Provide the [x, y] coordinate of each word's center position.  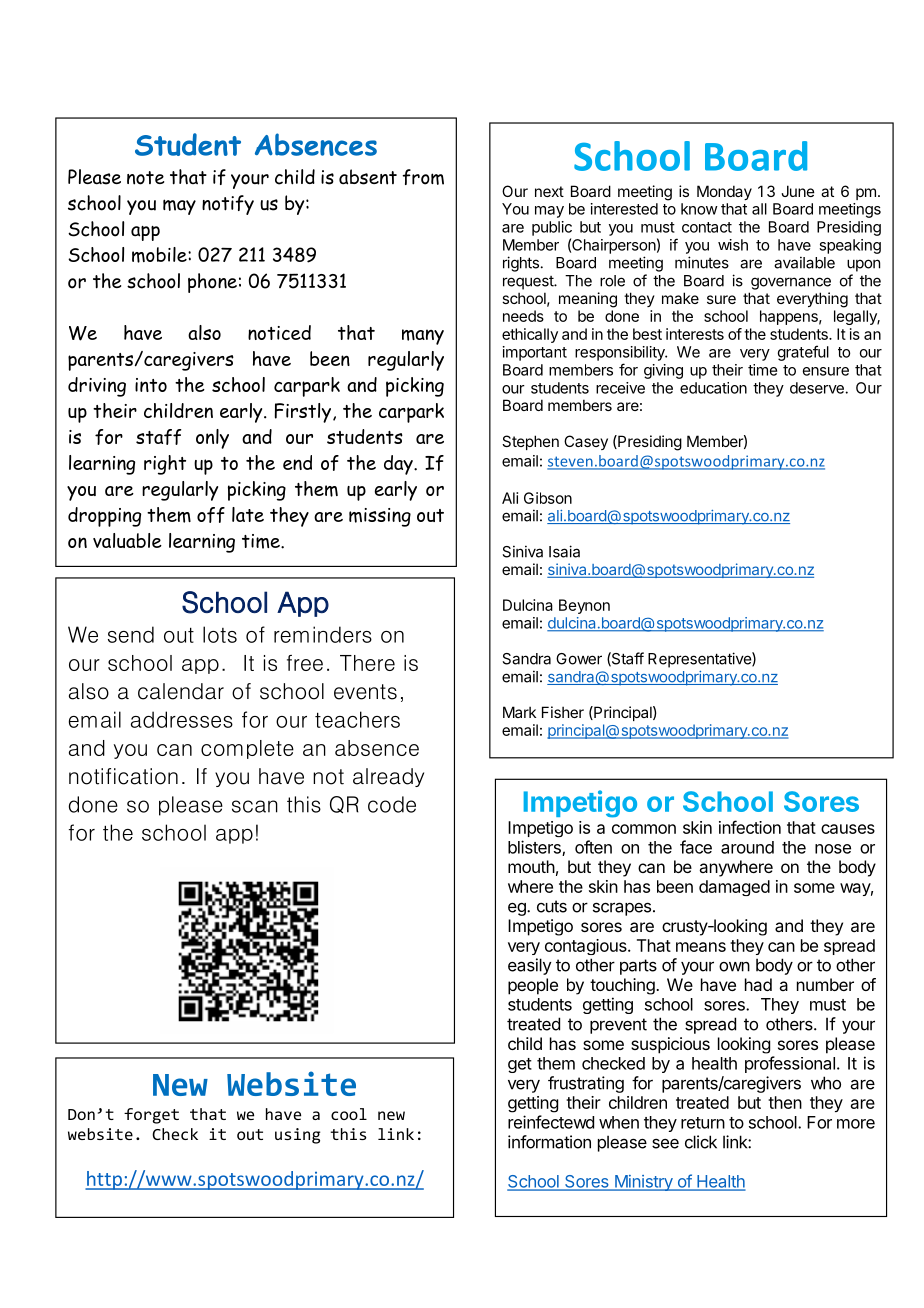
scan [255, 806]
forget [151, 1116]
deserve [818, 388]
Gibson [548, 498]
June [798, 191]
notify [228, 205]
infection [750, 827]
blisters [535, 848]
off [211, 515]
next [549, 191]
